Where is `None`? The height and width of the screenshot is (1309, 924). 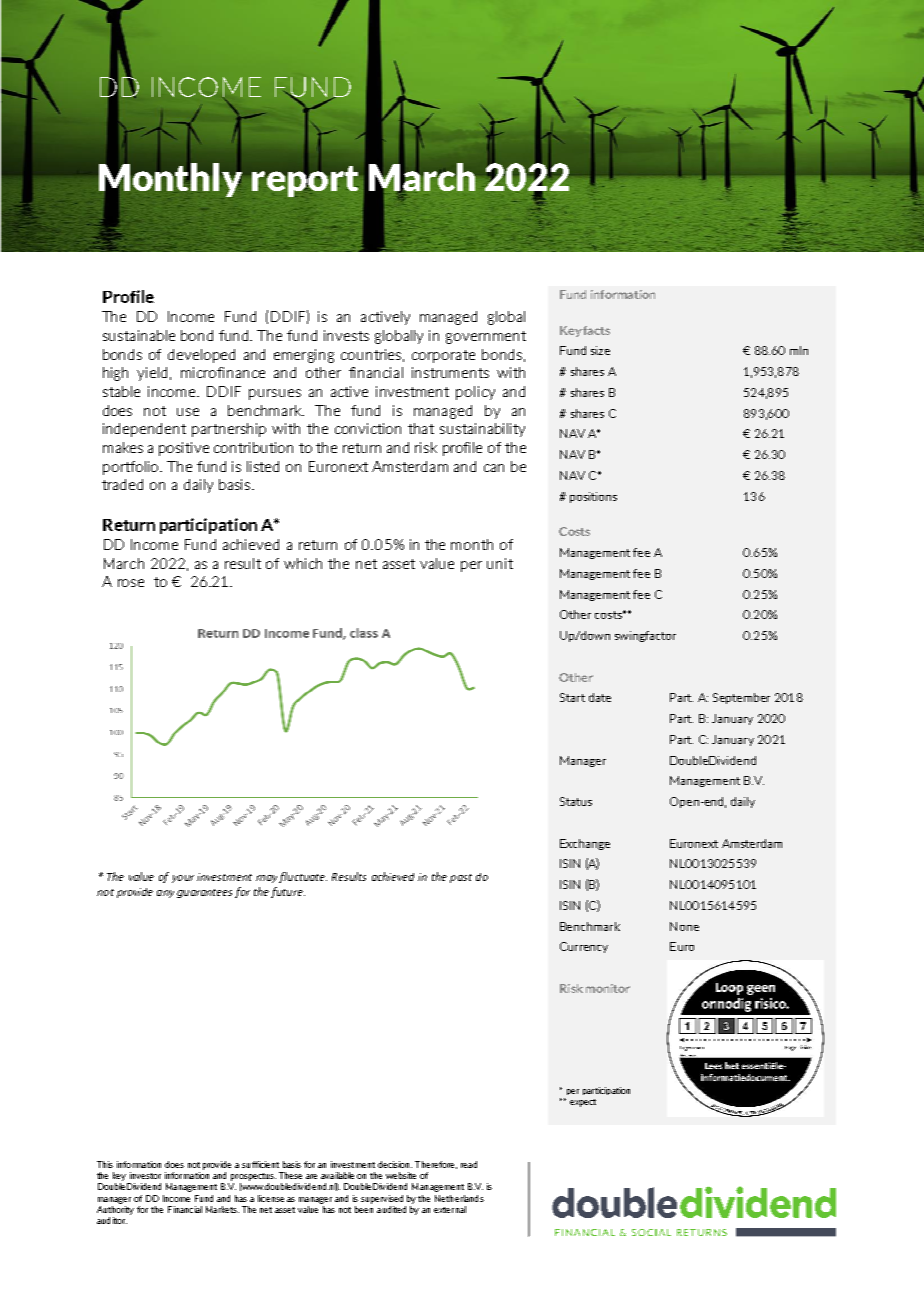
None is located at coordinates (684, 926).
